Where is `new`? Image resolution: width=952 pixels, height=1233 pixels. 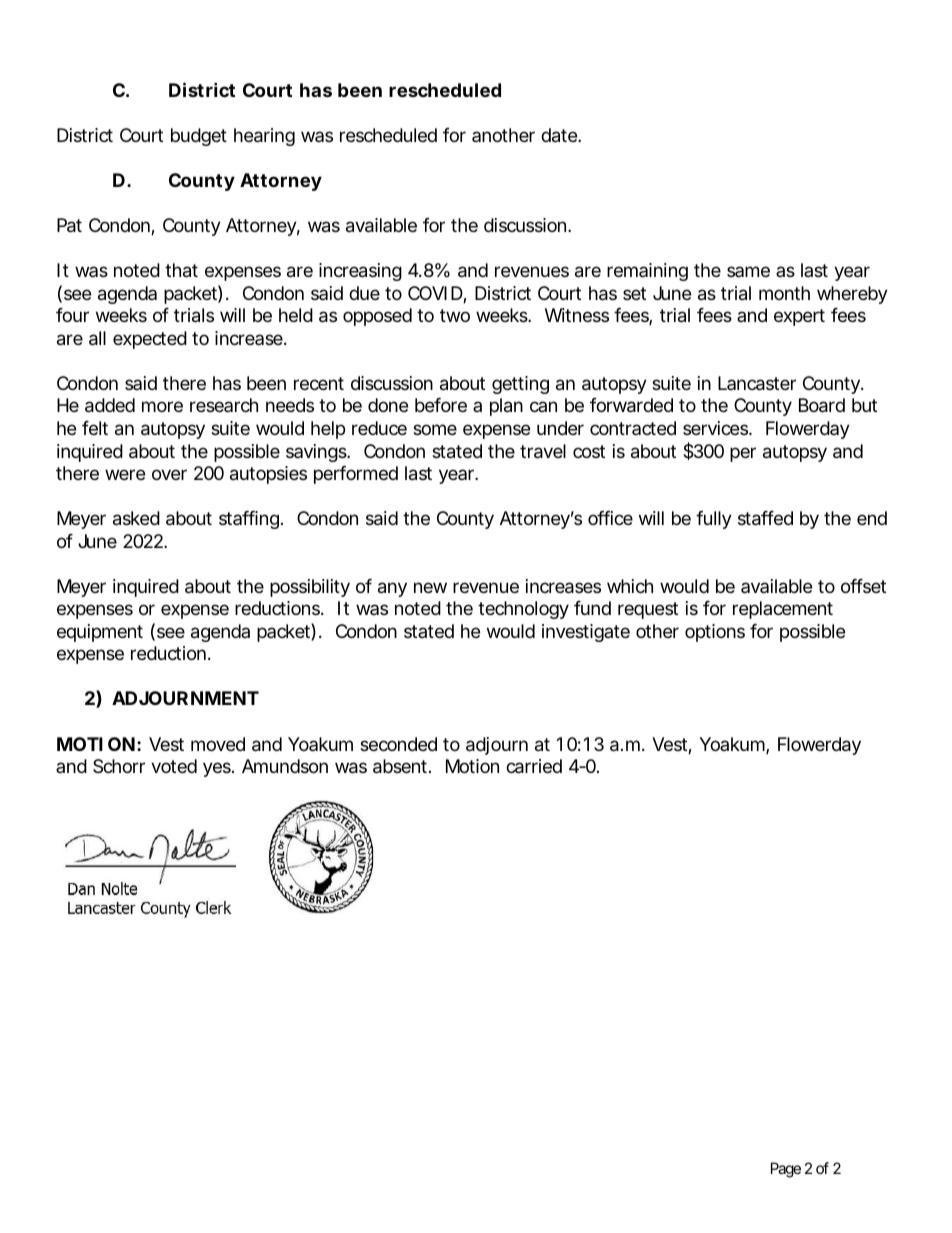
new is located at coordinates (430, 587).
